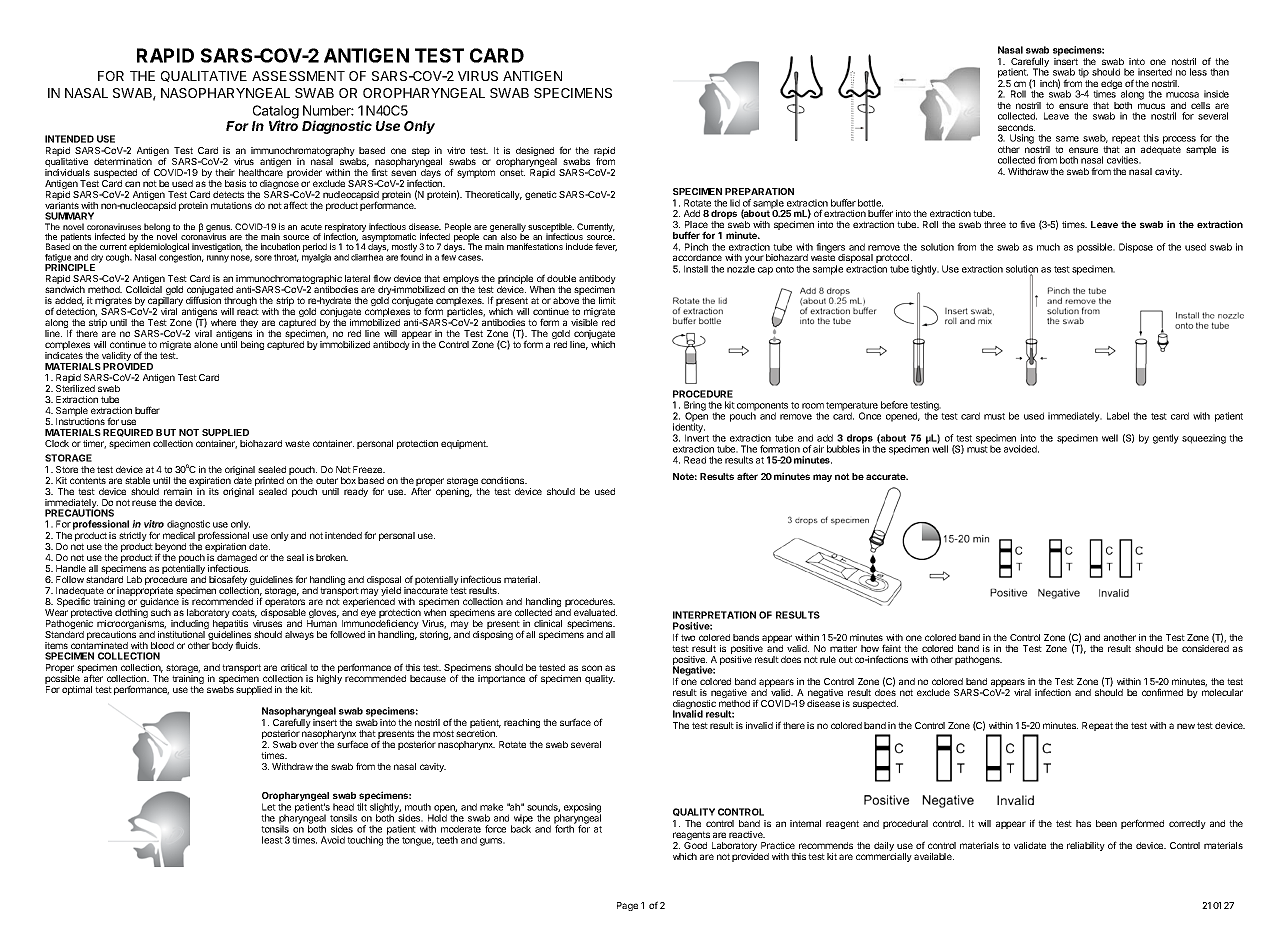 The image size is (1288, 949). What do you see at coordinates (1086, 846) in the screenshot?
I see `reliability` at bounding box center [1086, 846].
